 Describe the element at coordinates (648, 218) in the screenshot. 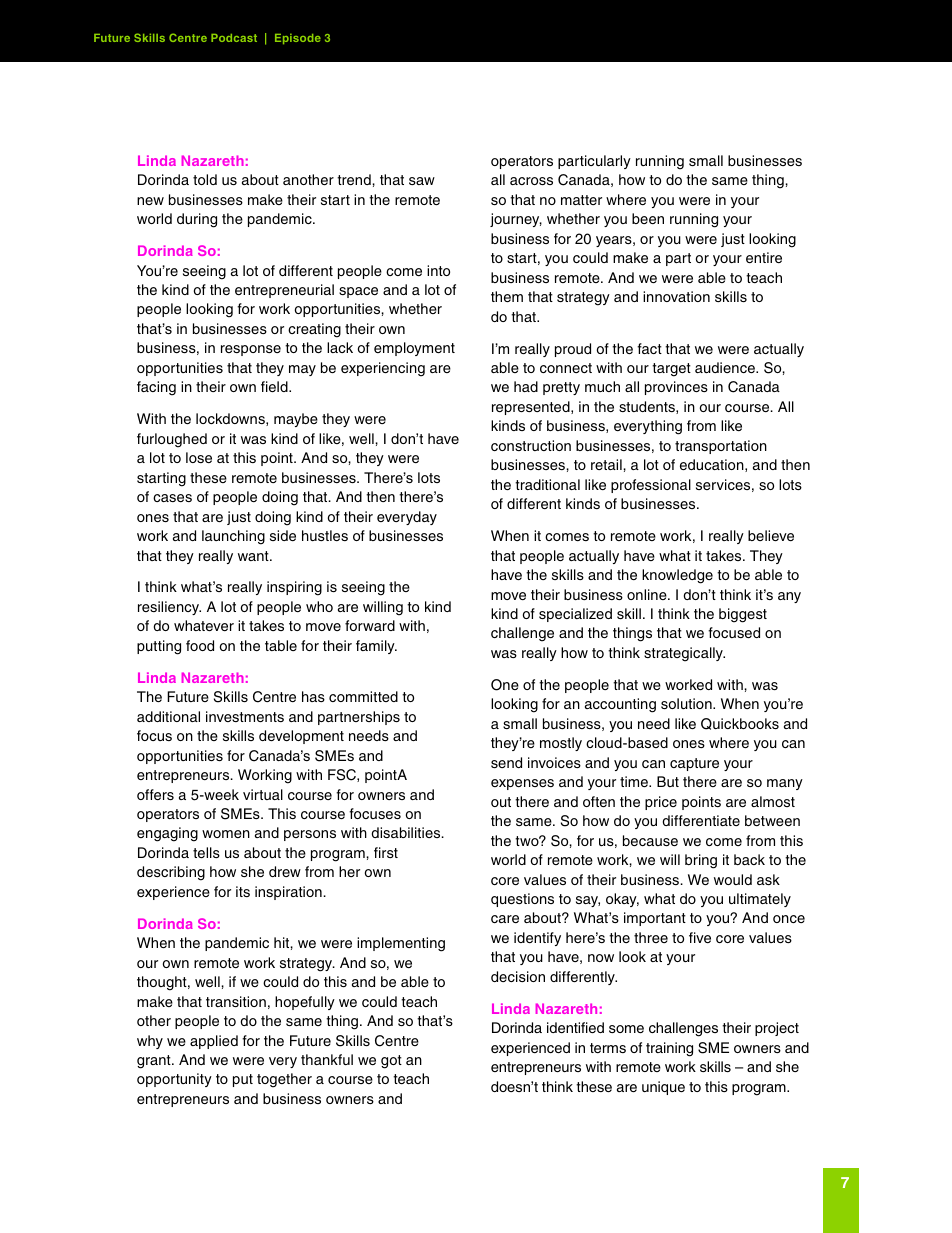

I see `been` at that location.
